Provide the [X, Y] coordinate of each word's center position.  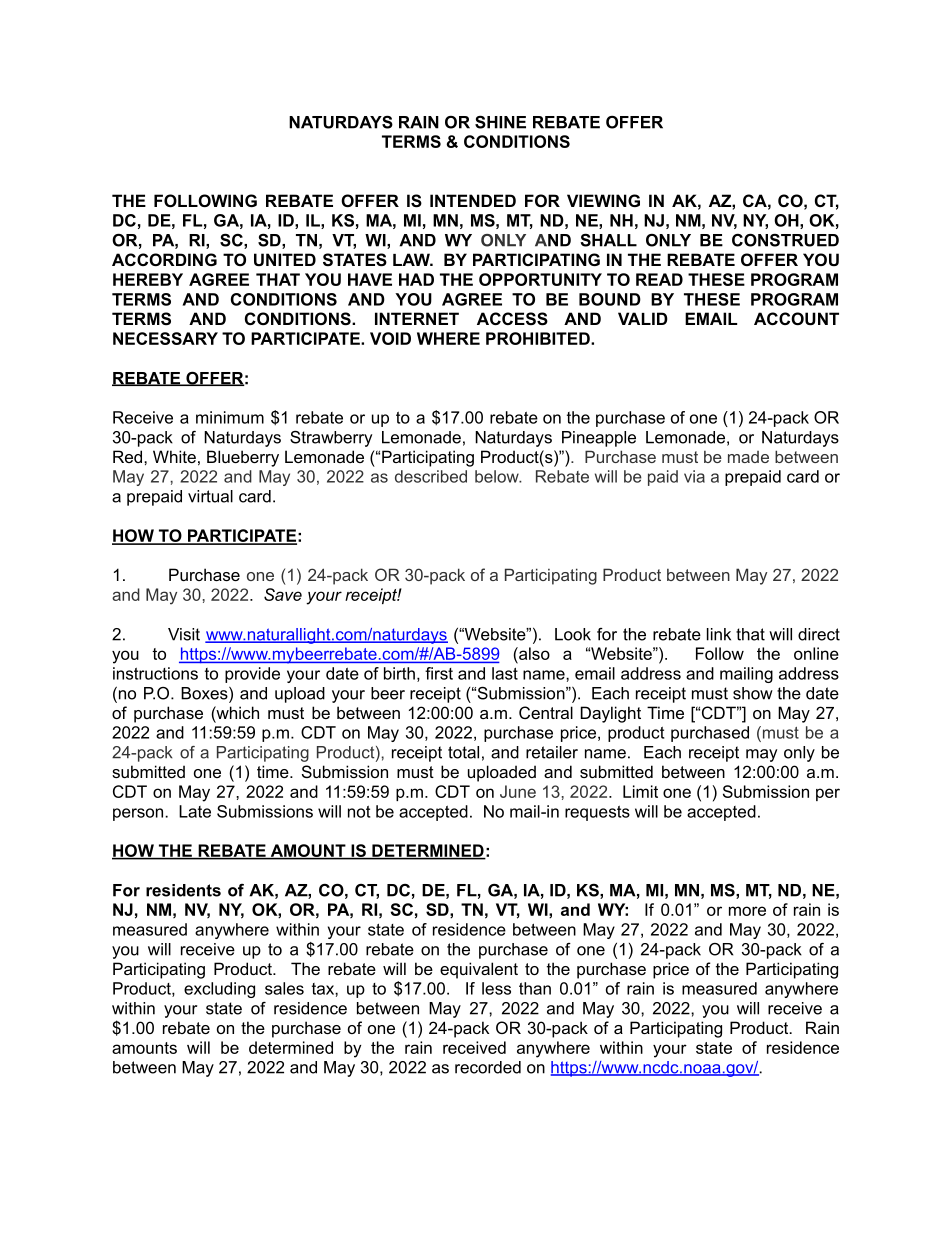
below [498, 476]
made [748, 457]
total [463, 752]
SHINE [500, 122]
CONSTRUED [785, 240]
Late [195, 811]
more [747, 911]
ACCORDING [164, 259]
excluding [219, 990]
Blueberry [243, 458]
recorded [488, 1067]
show [753, 693]
